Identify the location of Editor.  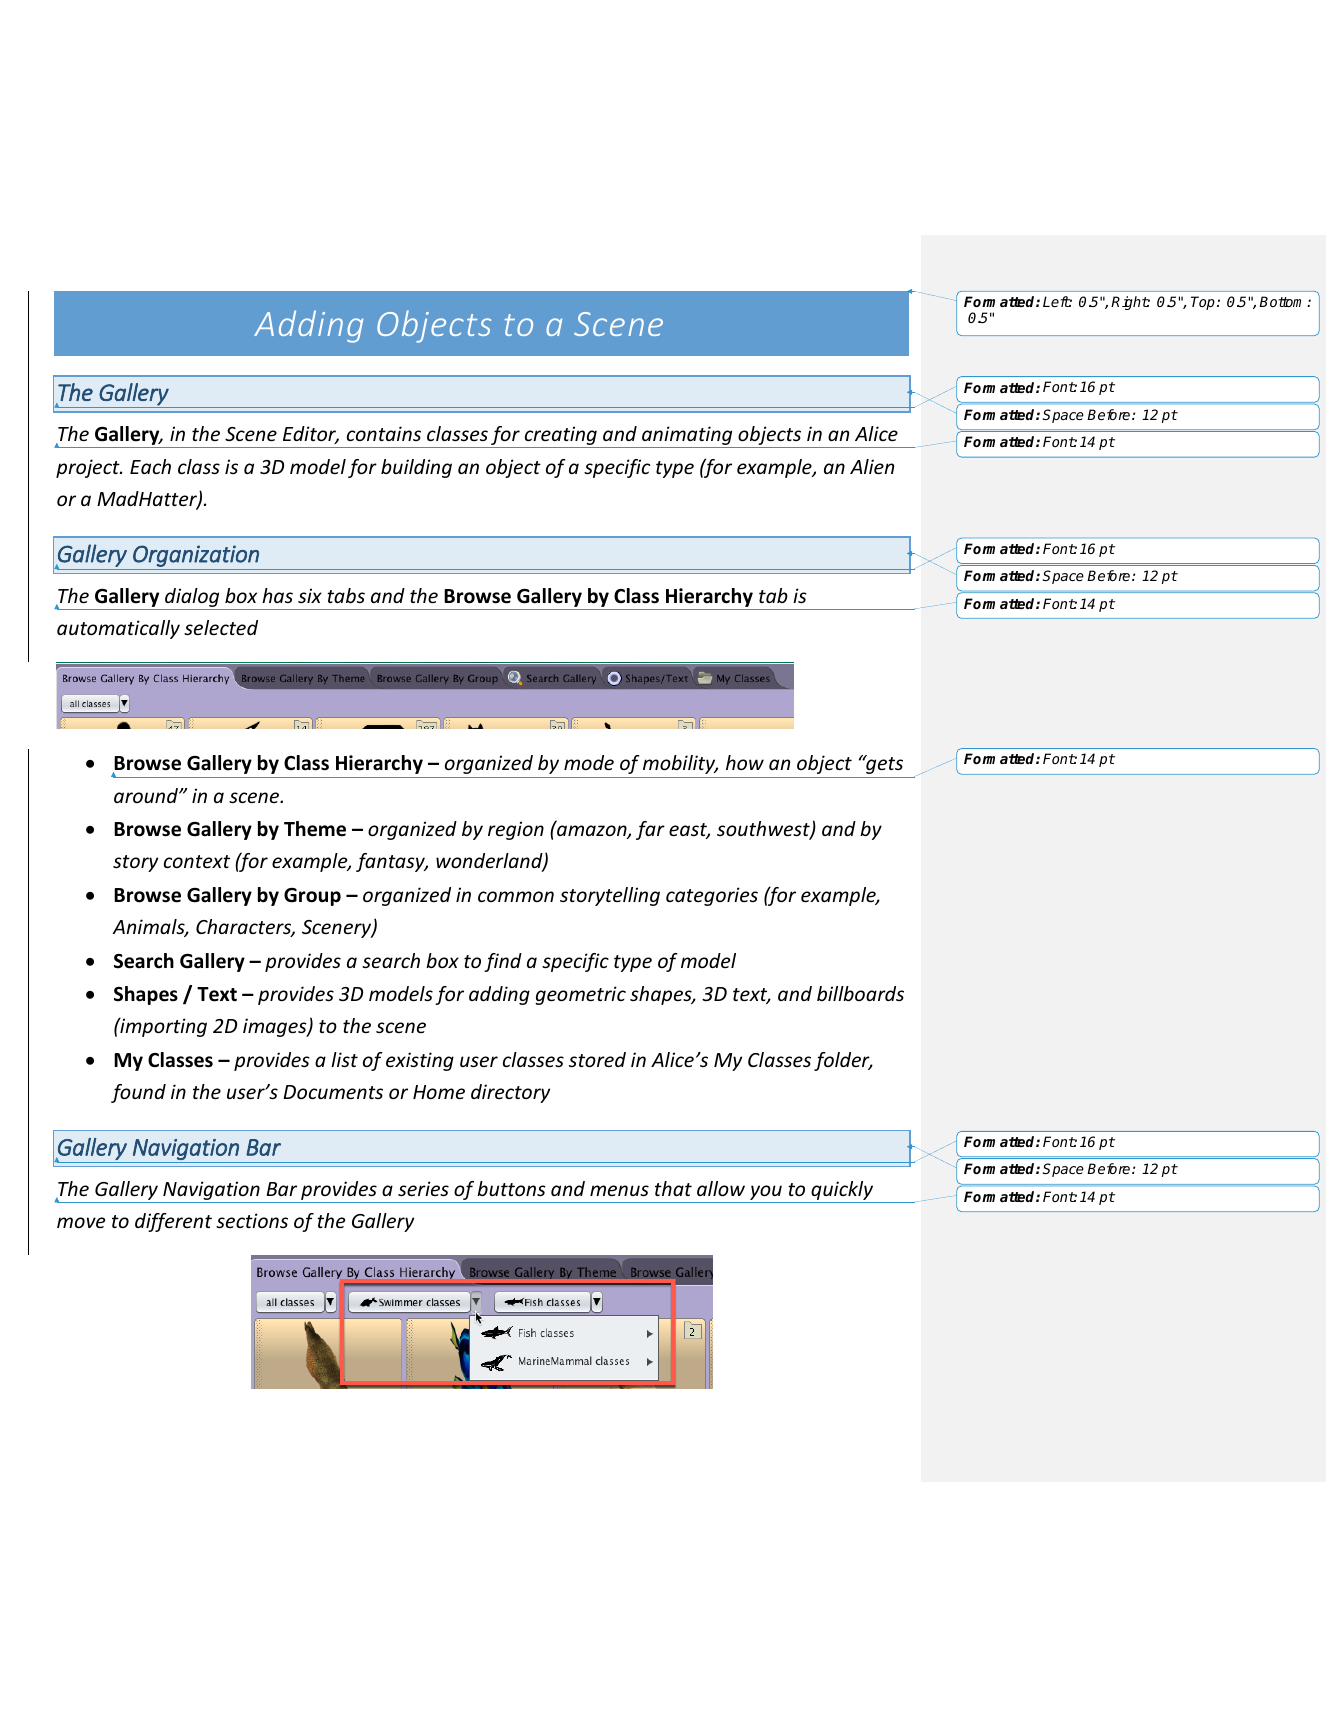
(311, 435).
